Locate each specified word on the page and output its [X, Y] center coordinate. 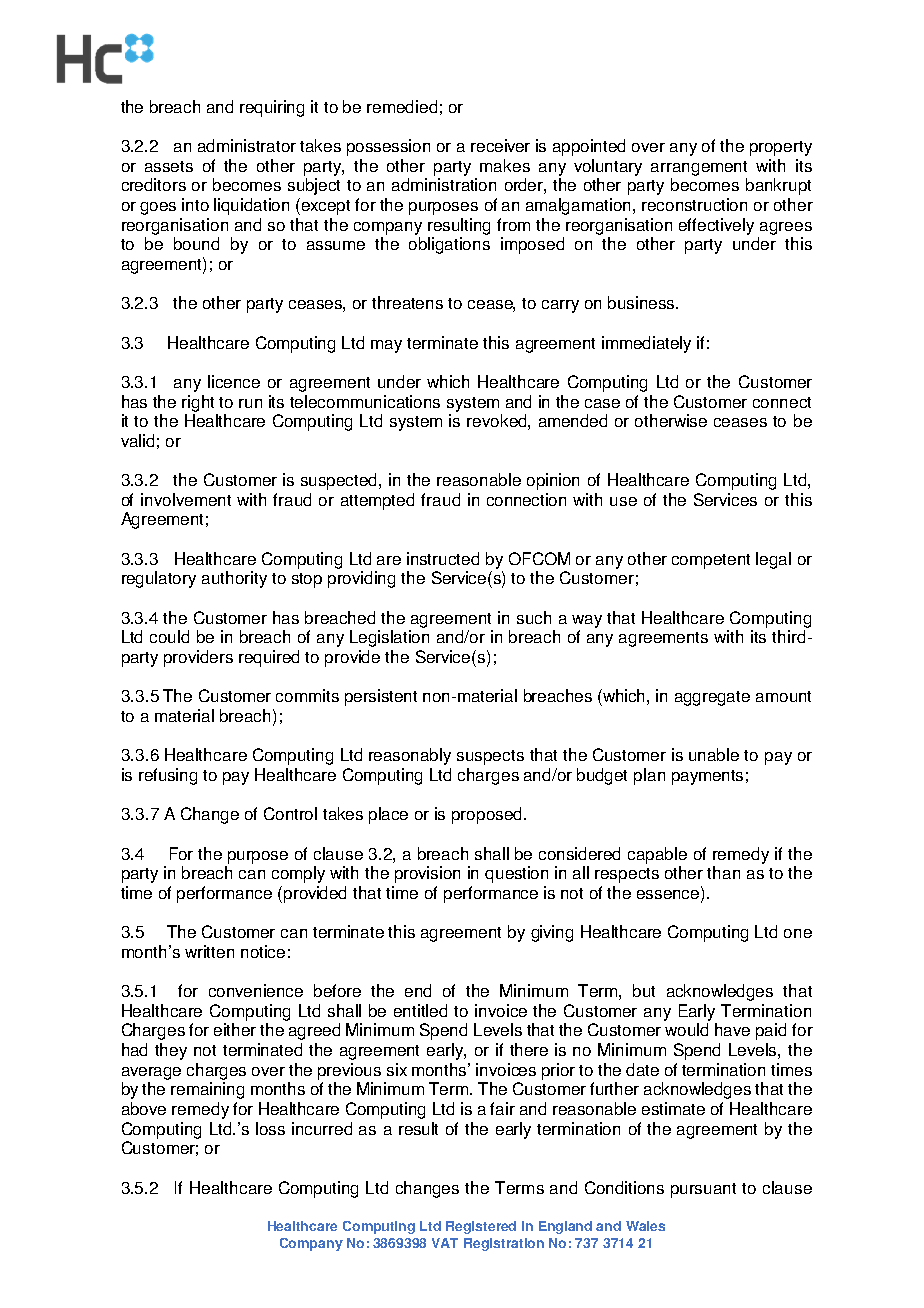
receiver [500, 145]
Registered [481, 1227]
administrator [247, 145]
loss [270, 1128]
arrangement [699, 168]
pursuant [703, 1190]
